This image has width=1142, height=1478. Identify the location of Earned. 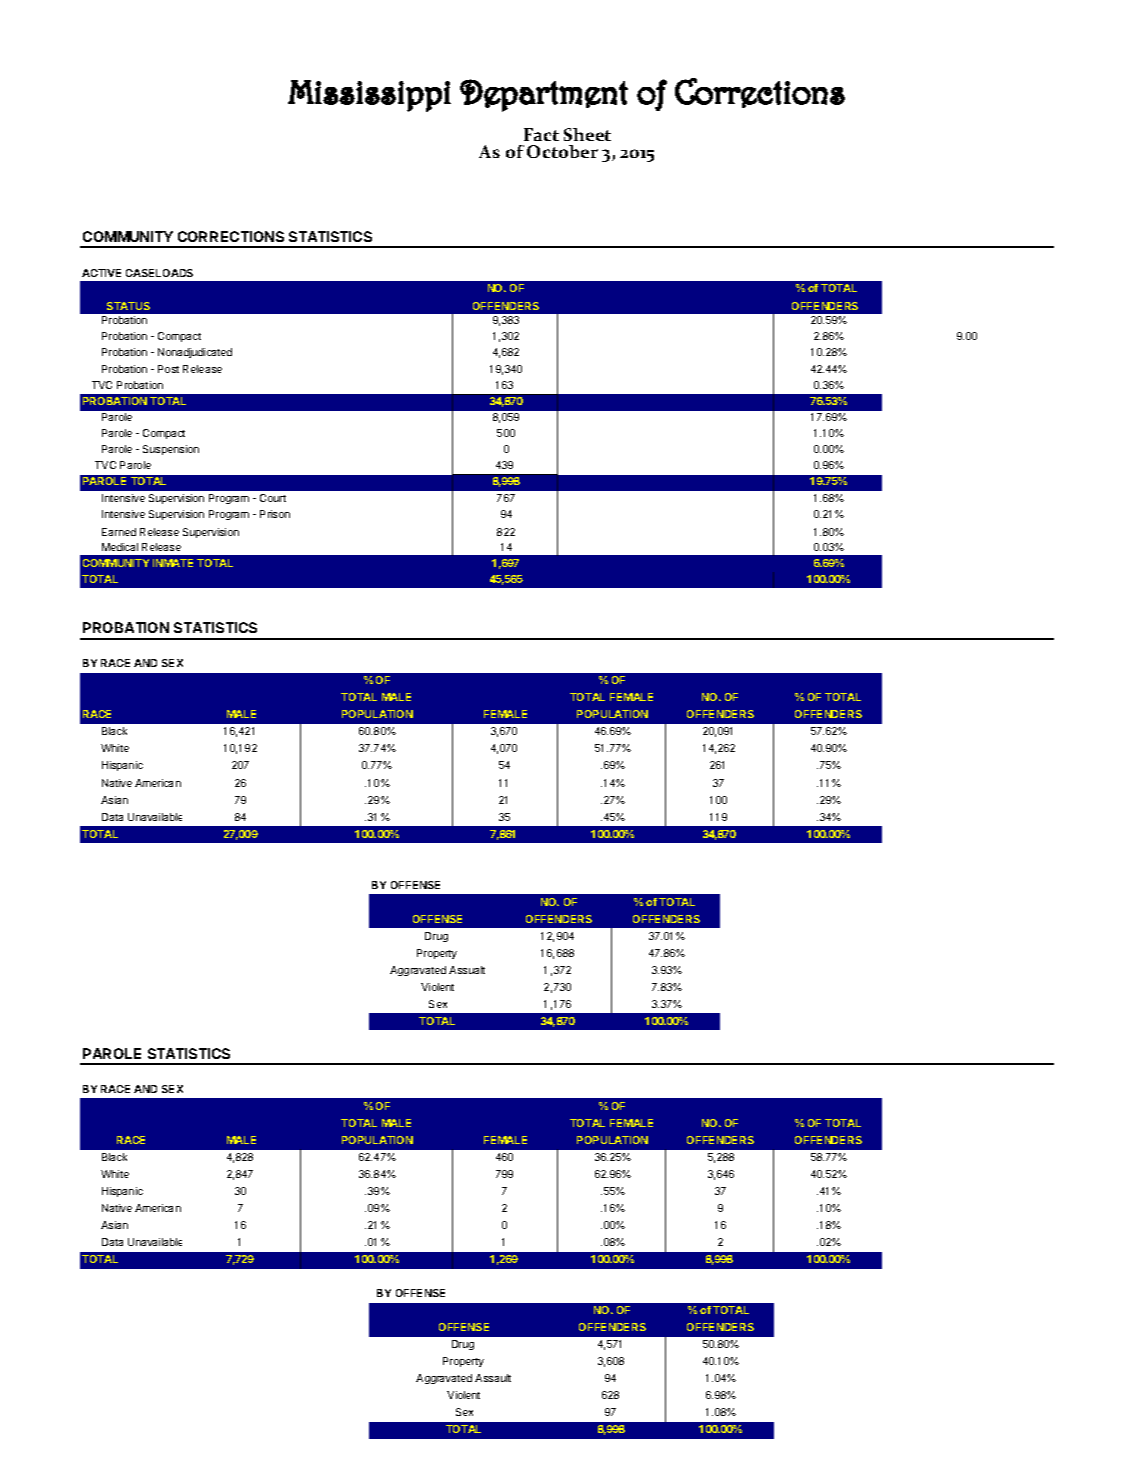
(119, 532).
